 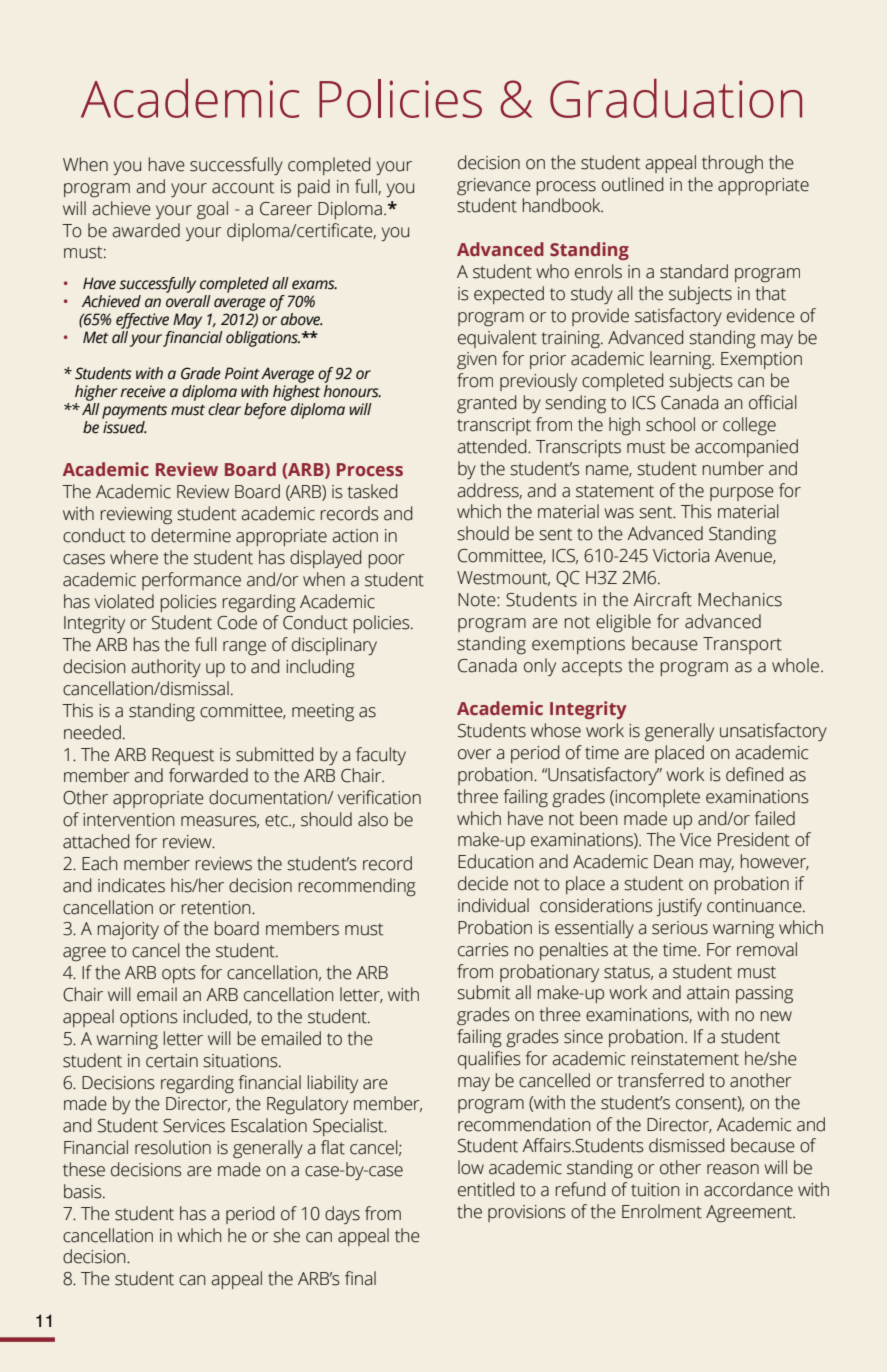 What do you see at coordinates (486, 1189) in the page?
I see `entitled` at bounding box center [486, 1189].
